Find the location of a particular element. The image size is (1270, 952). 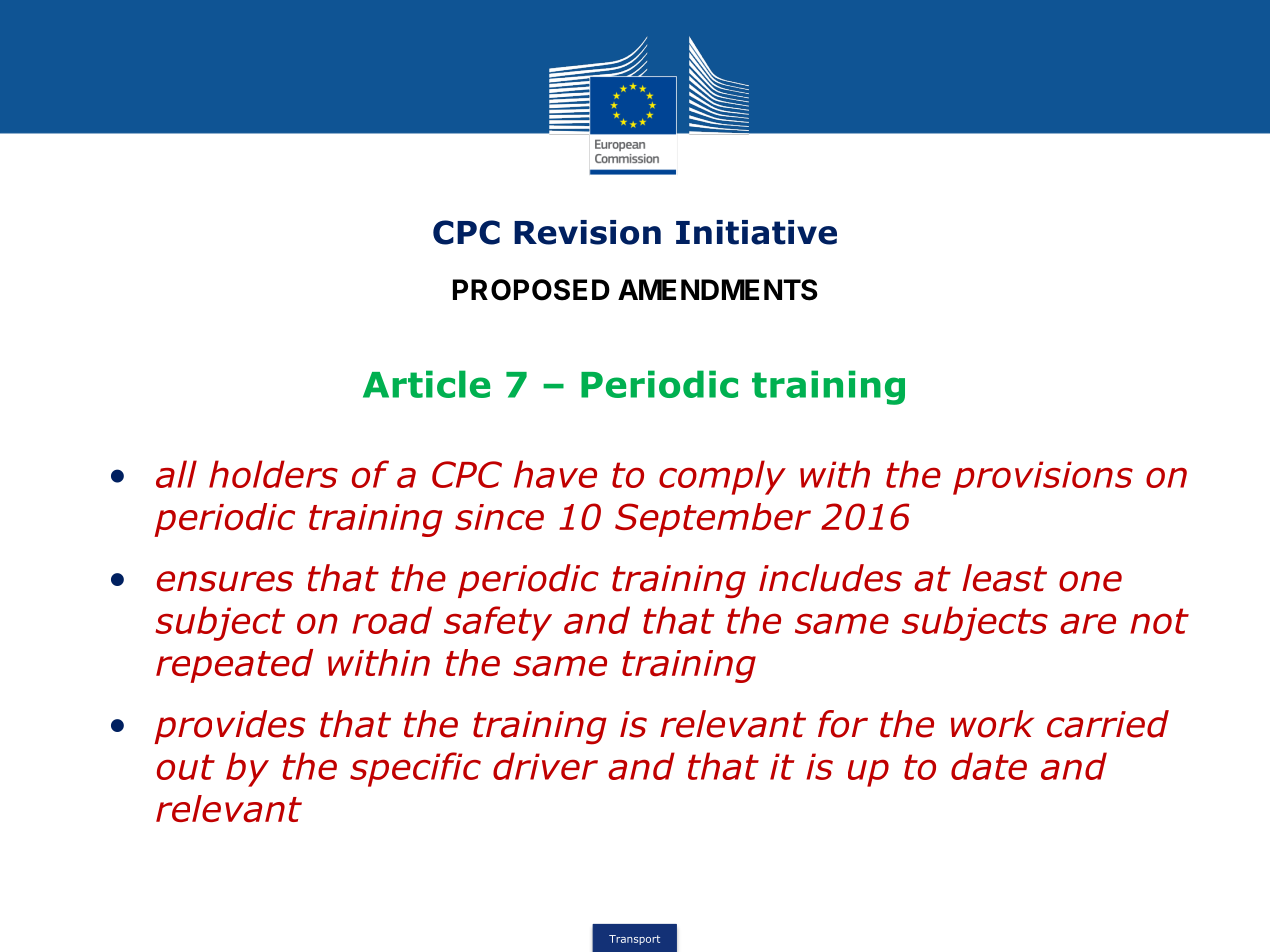

comply is located at coordinates (722, 477).
